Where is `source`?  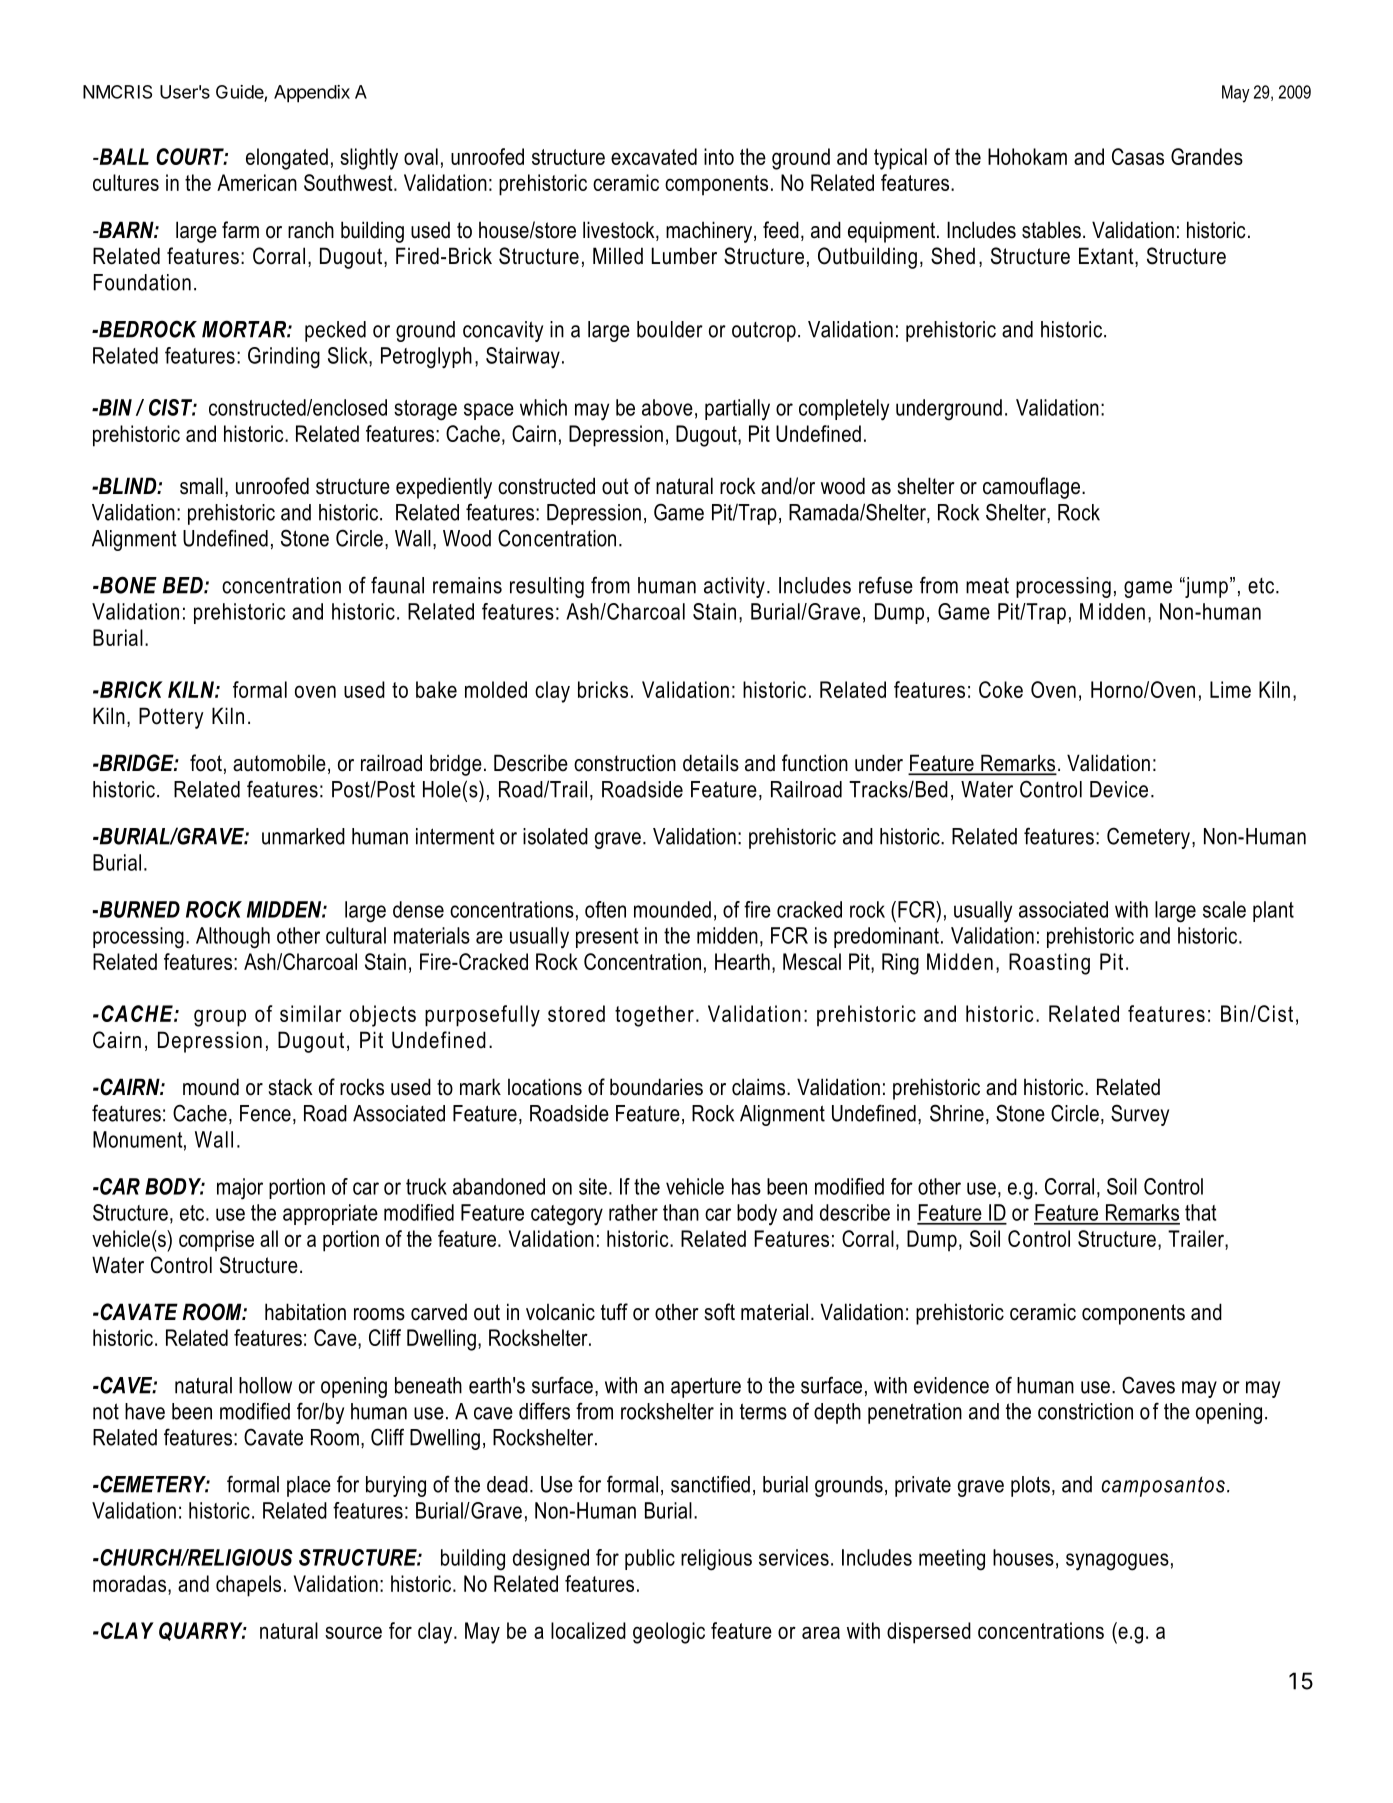 source is located at coordinates (353, 1632).
